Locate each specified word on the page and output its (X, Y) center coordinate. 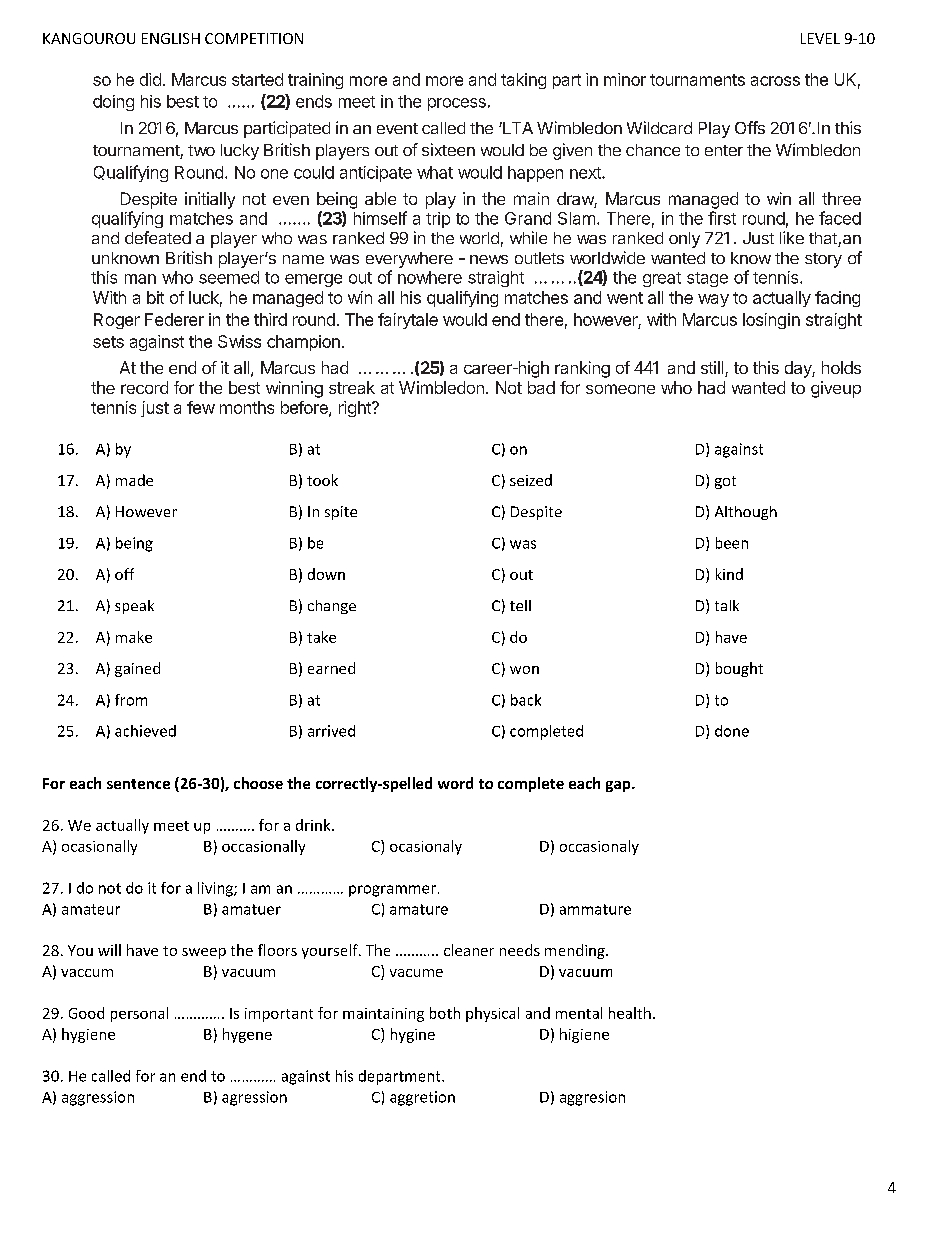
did (150, 79)
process (457, 104)
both (445, 1013)
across (775, 81)
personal (139, 1014)
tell (520, 605)
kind (729, 574)
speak (134, 607)
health (630, 1013)
